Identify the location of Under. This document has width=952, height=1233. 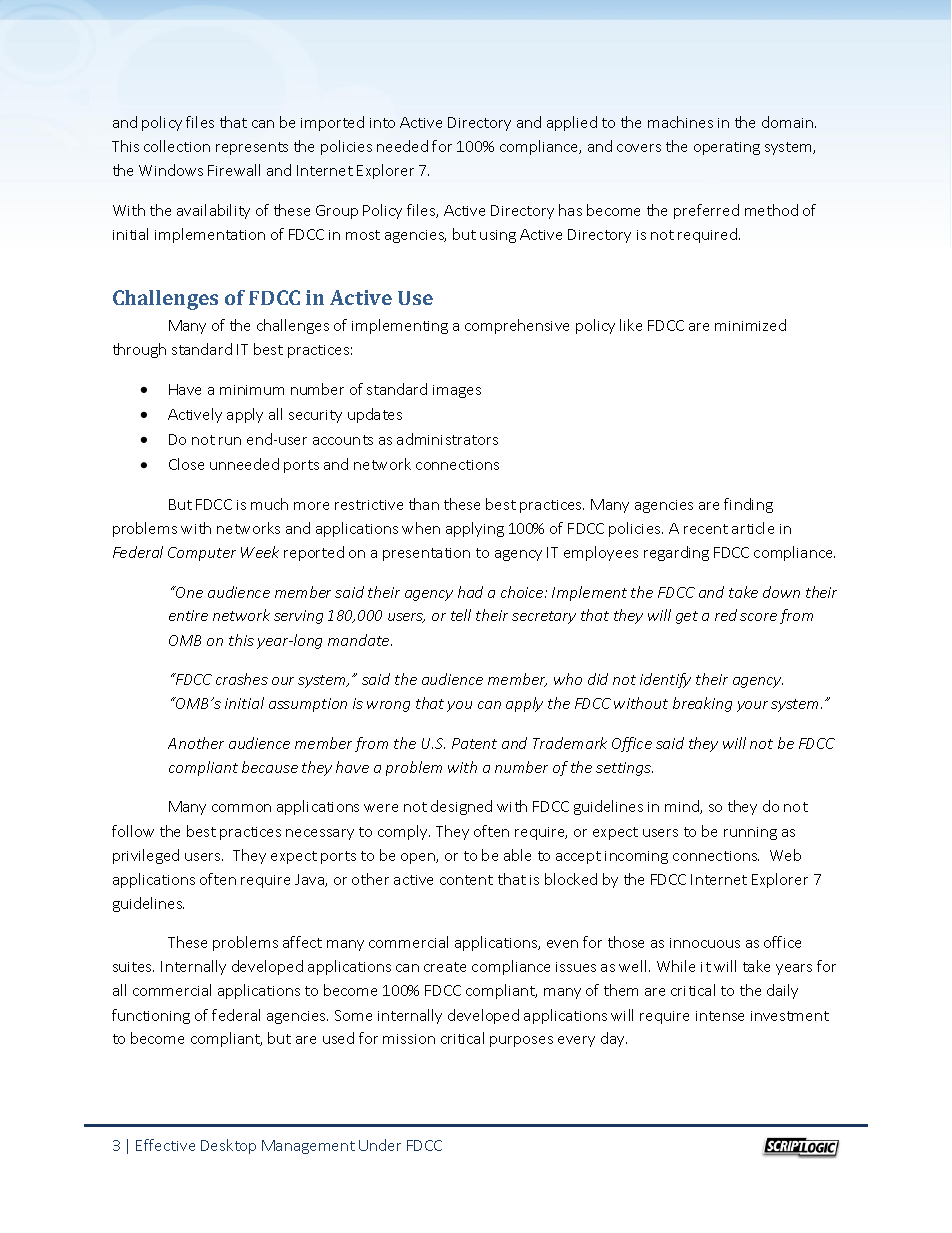
(380, 1145).
